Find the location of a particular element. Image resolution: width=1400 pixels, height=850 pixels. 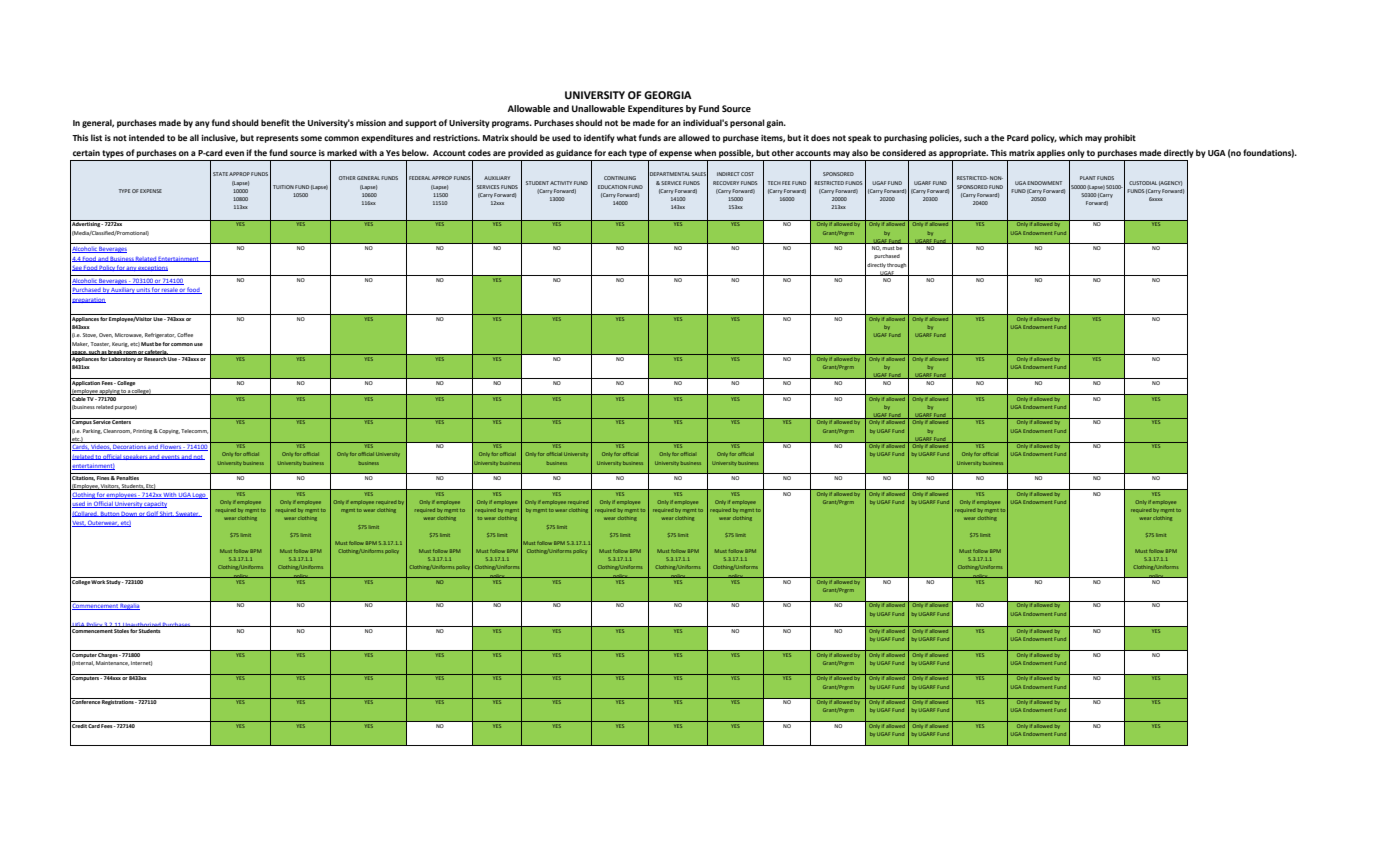

Shirt is located at coordinates (167, 514).
